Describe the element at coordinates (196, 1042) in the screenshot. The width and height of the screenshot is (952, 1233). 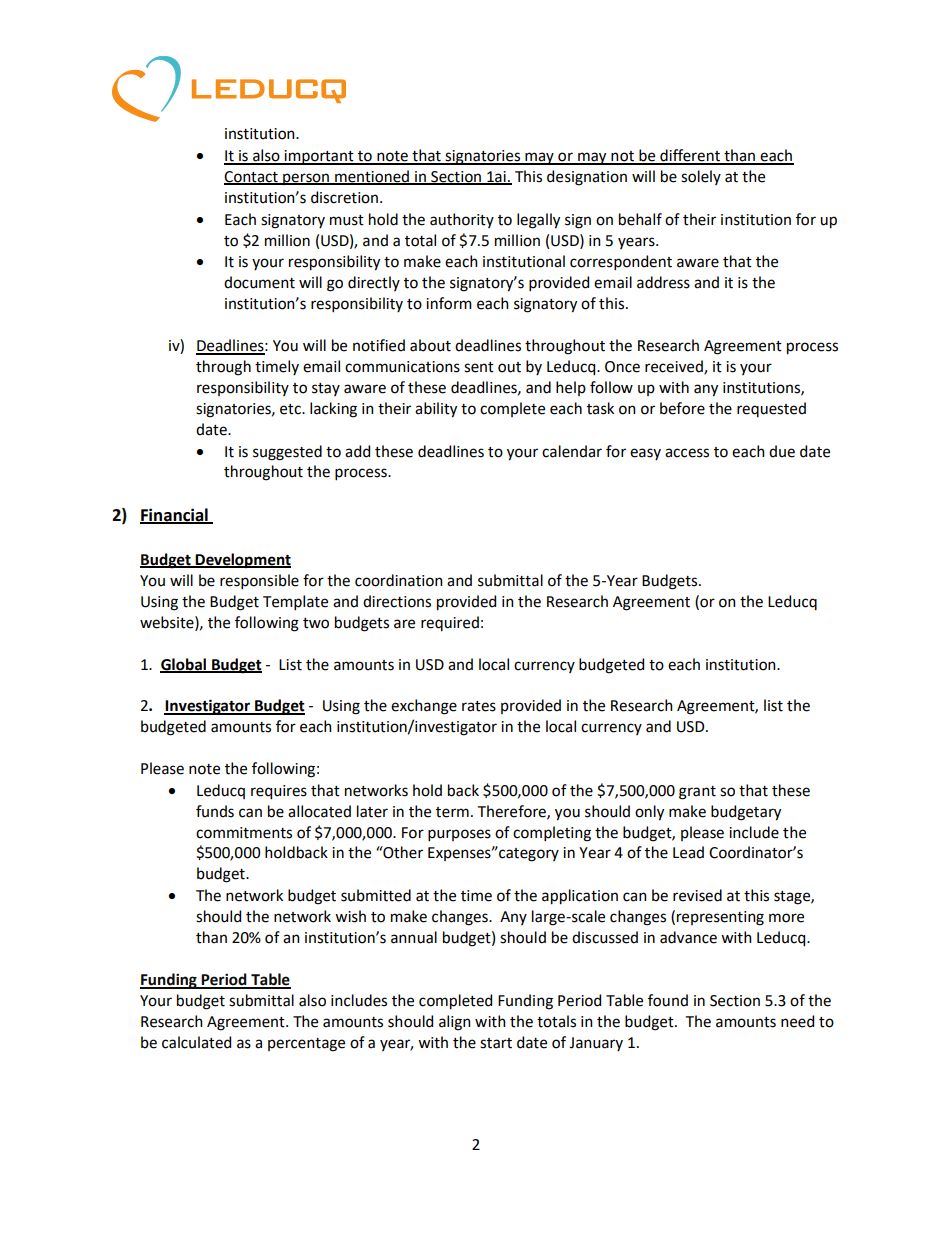
I see `calculated` at that location.
